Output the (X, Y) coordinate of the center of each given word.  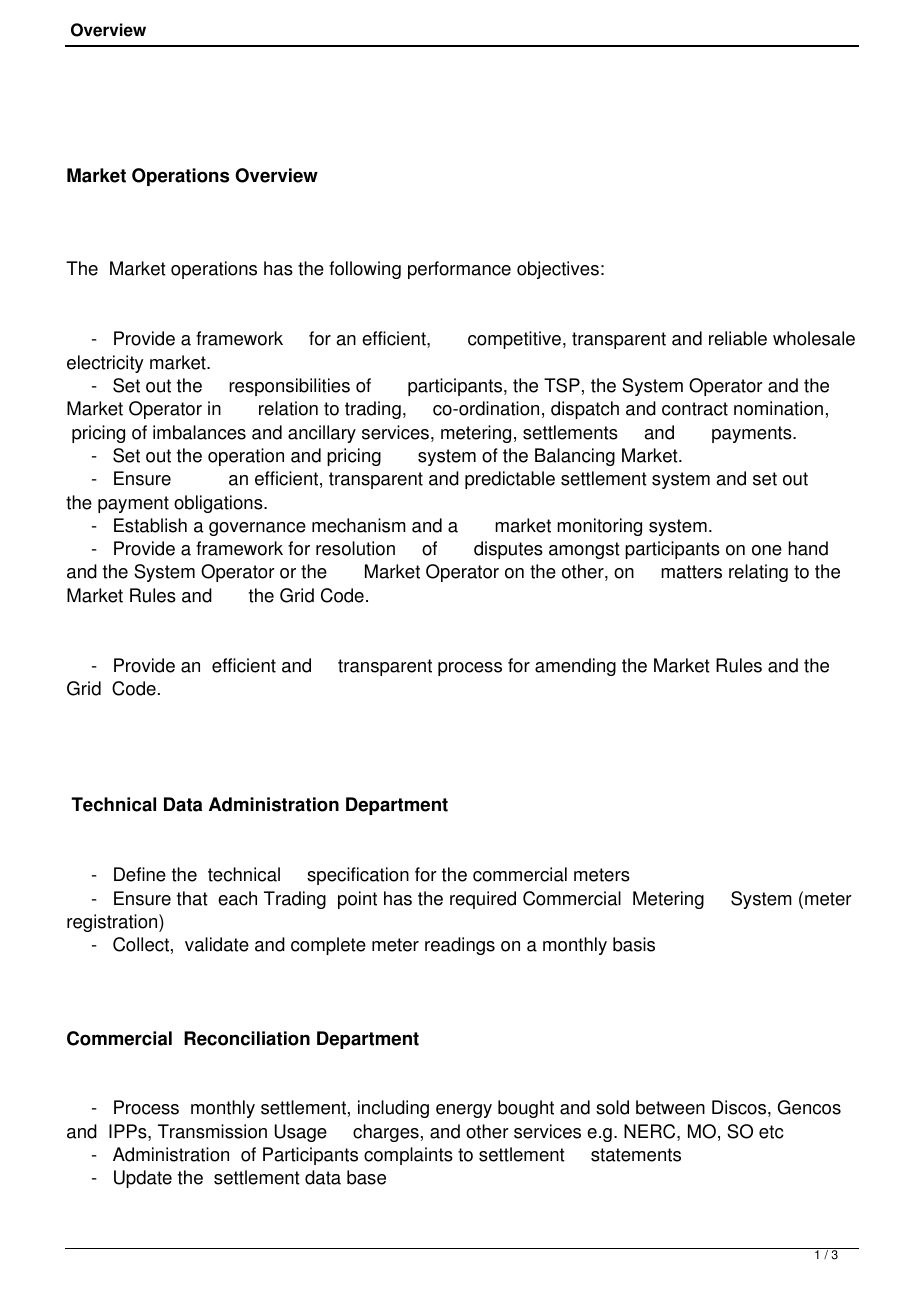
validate (217, 944)
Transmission (212, 1131)
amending (575, 667)
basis (634, 944)
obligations (219, 504)
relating (758, 573)
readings (460, 946)
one (767, 550)
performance (459, 270)
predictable (510, 480)
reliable (738, 338)
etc (771, 1132)
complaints (408, 1156)
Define (140, 874)
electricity (105, 364)
